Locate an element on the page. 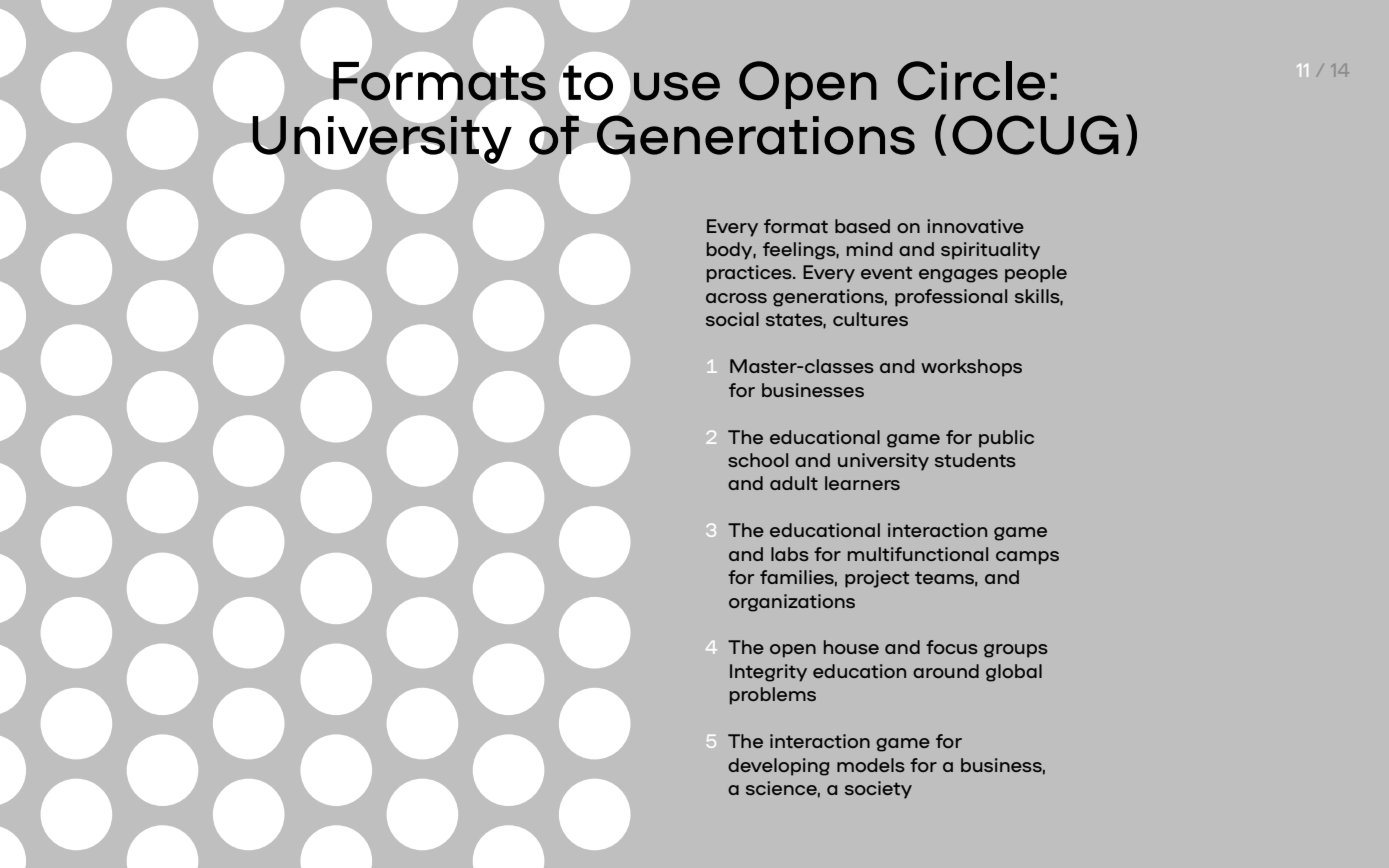  developing is located at coordinates (778, 767).
